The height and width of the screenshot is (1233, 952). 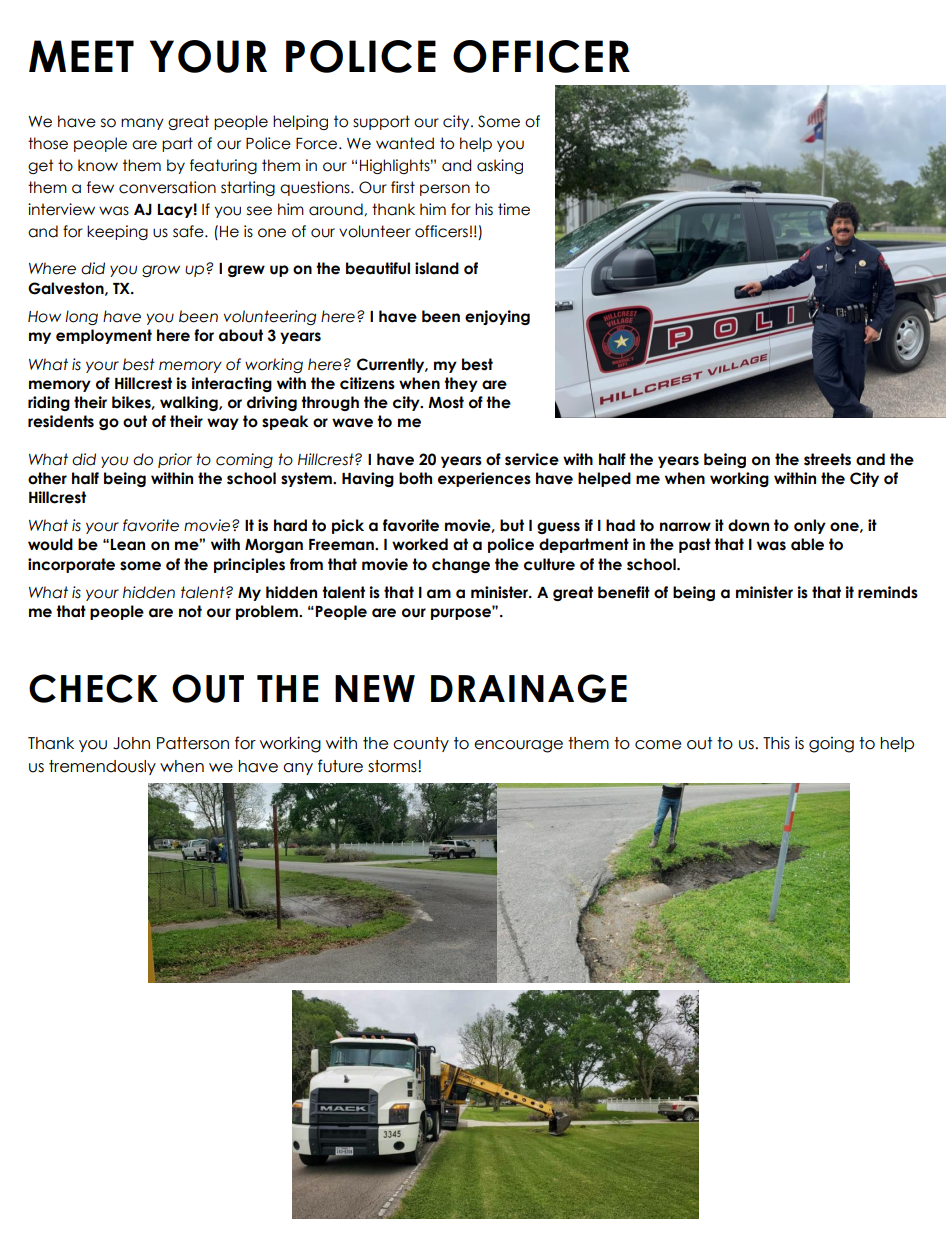 I want to click on time, so click(x=514, y=209).
